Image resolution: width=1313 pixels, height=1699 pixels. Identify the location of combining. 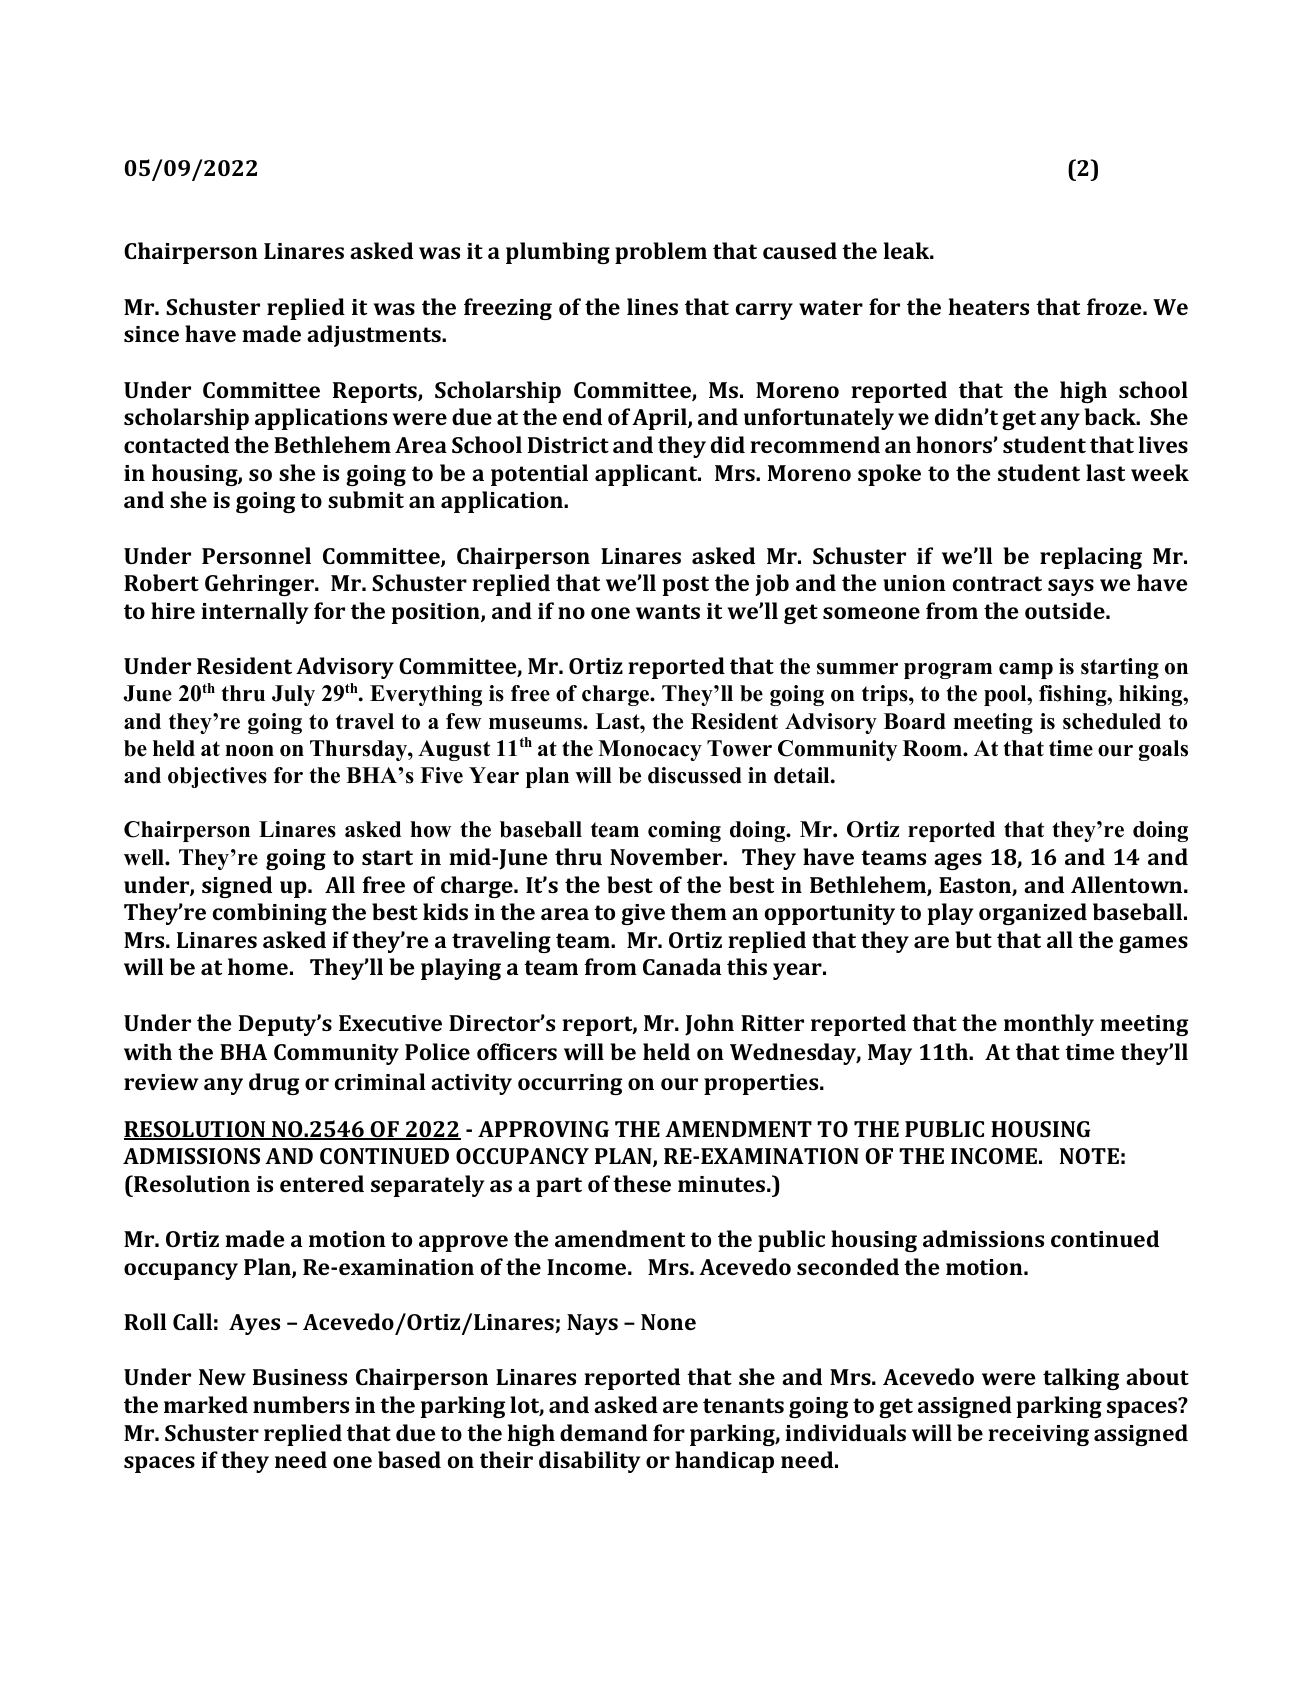
(270, 914).
